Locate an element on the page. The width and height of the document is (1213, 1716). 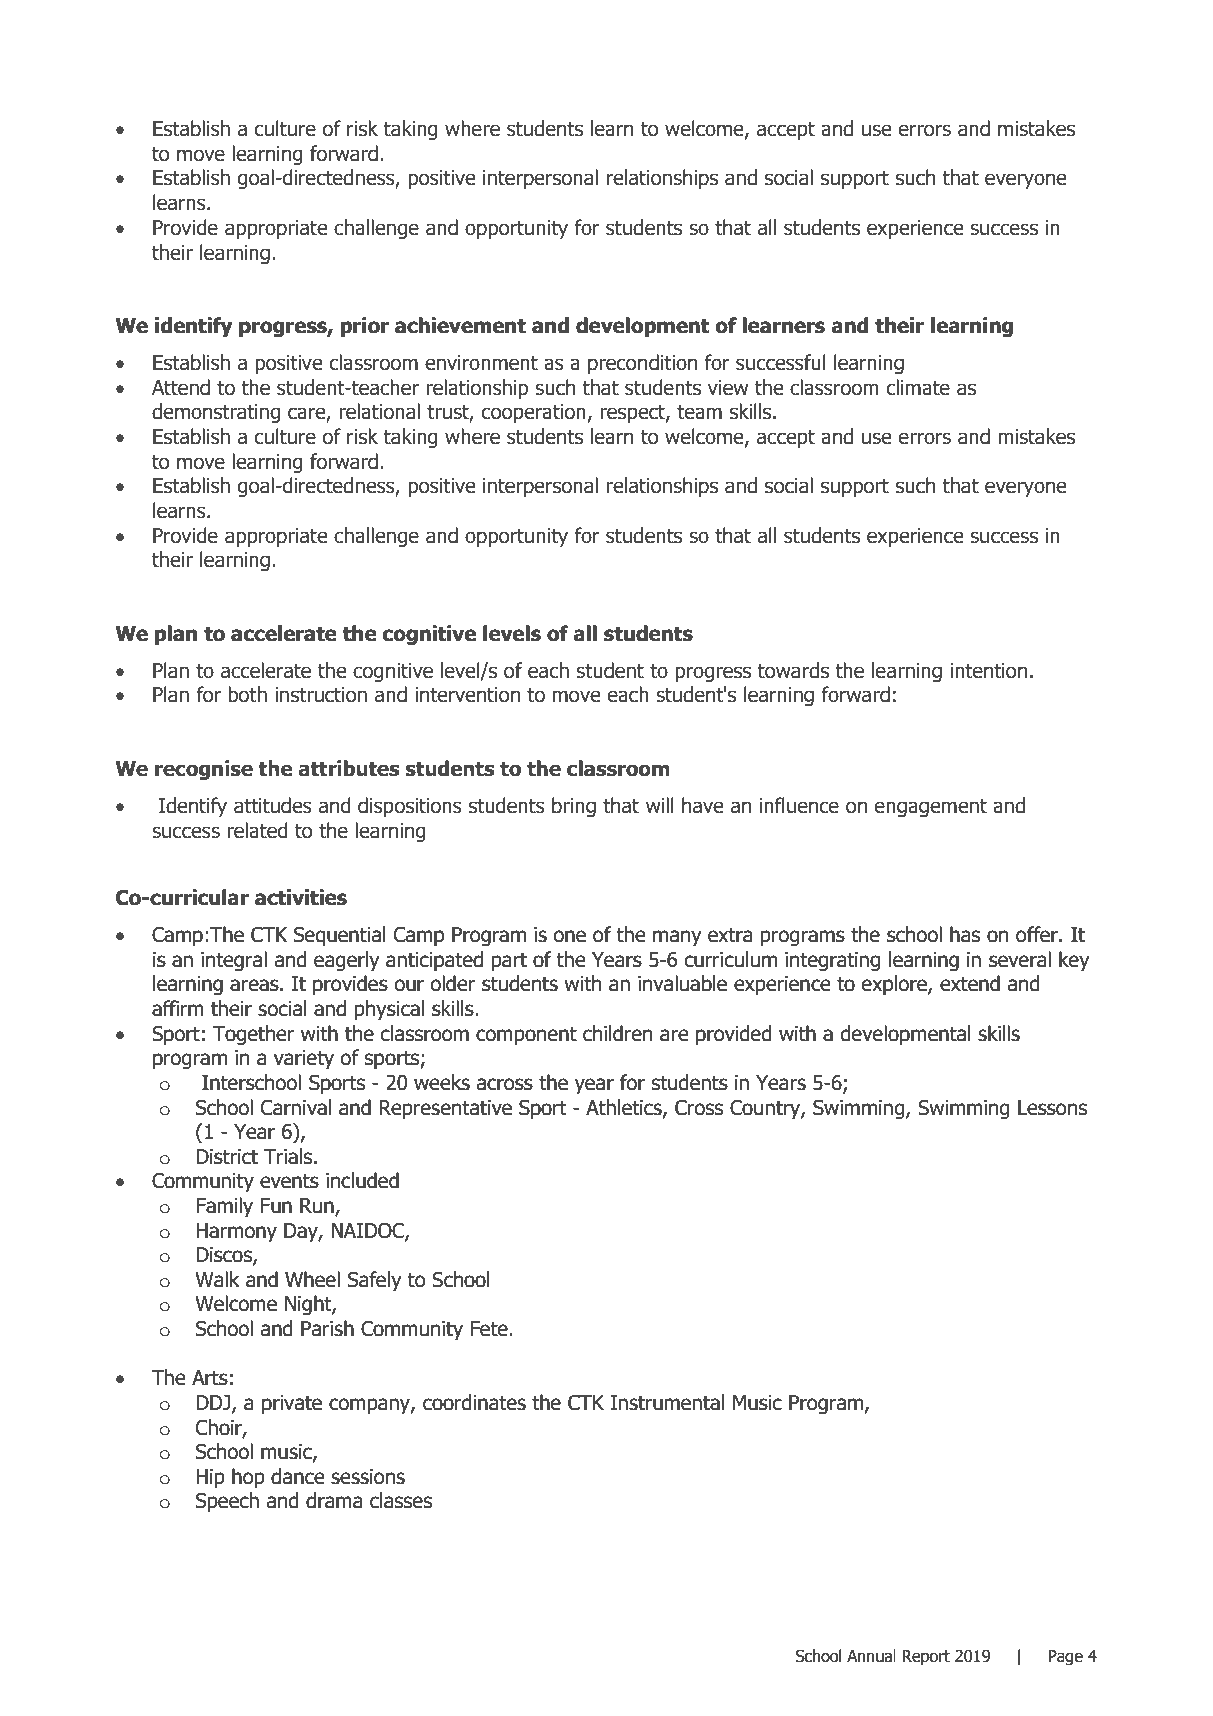
attitudes is located at coordinates (273, 805).
